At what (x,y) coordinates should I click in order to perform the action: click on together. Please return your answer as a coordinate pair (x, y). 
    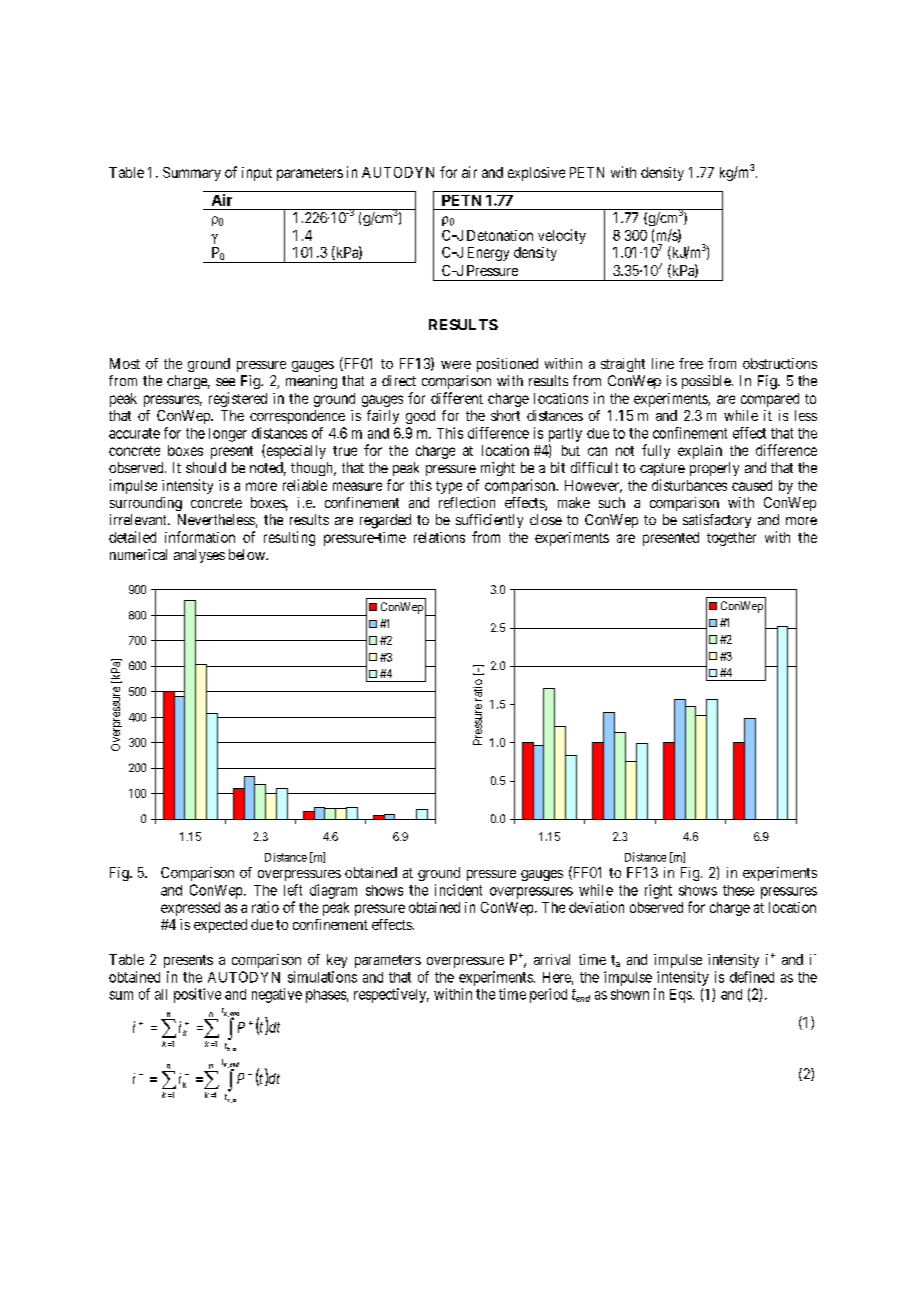
    Looking at the image, I should click on (731, 539).
